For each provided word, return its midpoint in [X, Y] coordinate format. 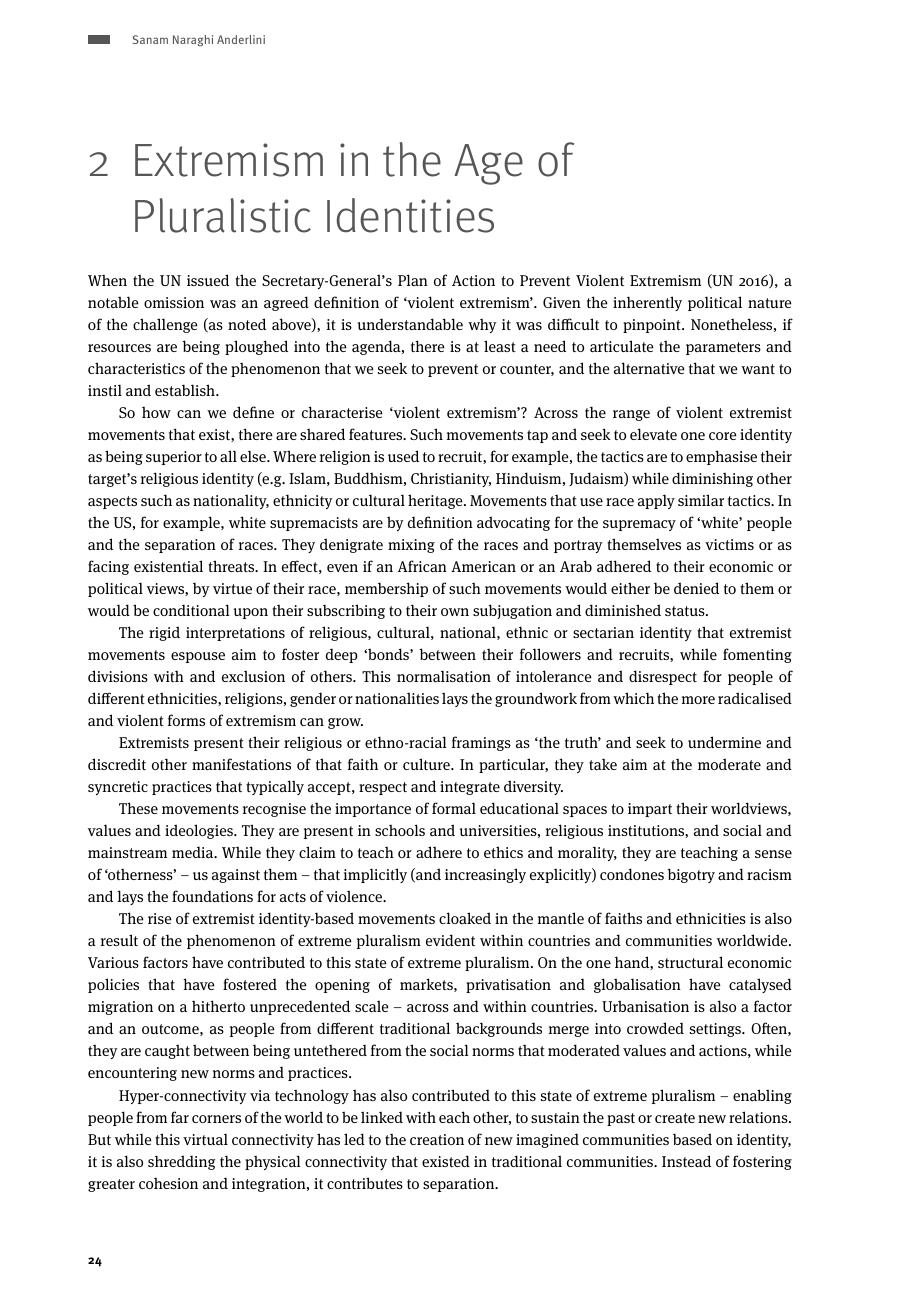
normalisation [444, 676]
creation [437, 1139]
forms [186, 720]
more [698, 700]
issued [208, 280]
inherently [647, 303]
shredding [181, 1162]
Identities [410, 215]
